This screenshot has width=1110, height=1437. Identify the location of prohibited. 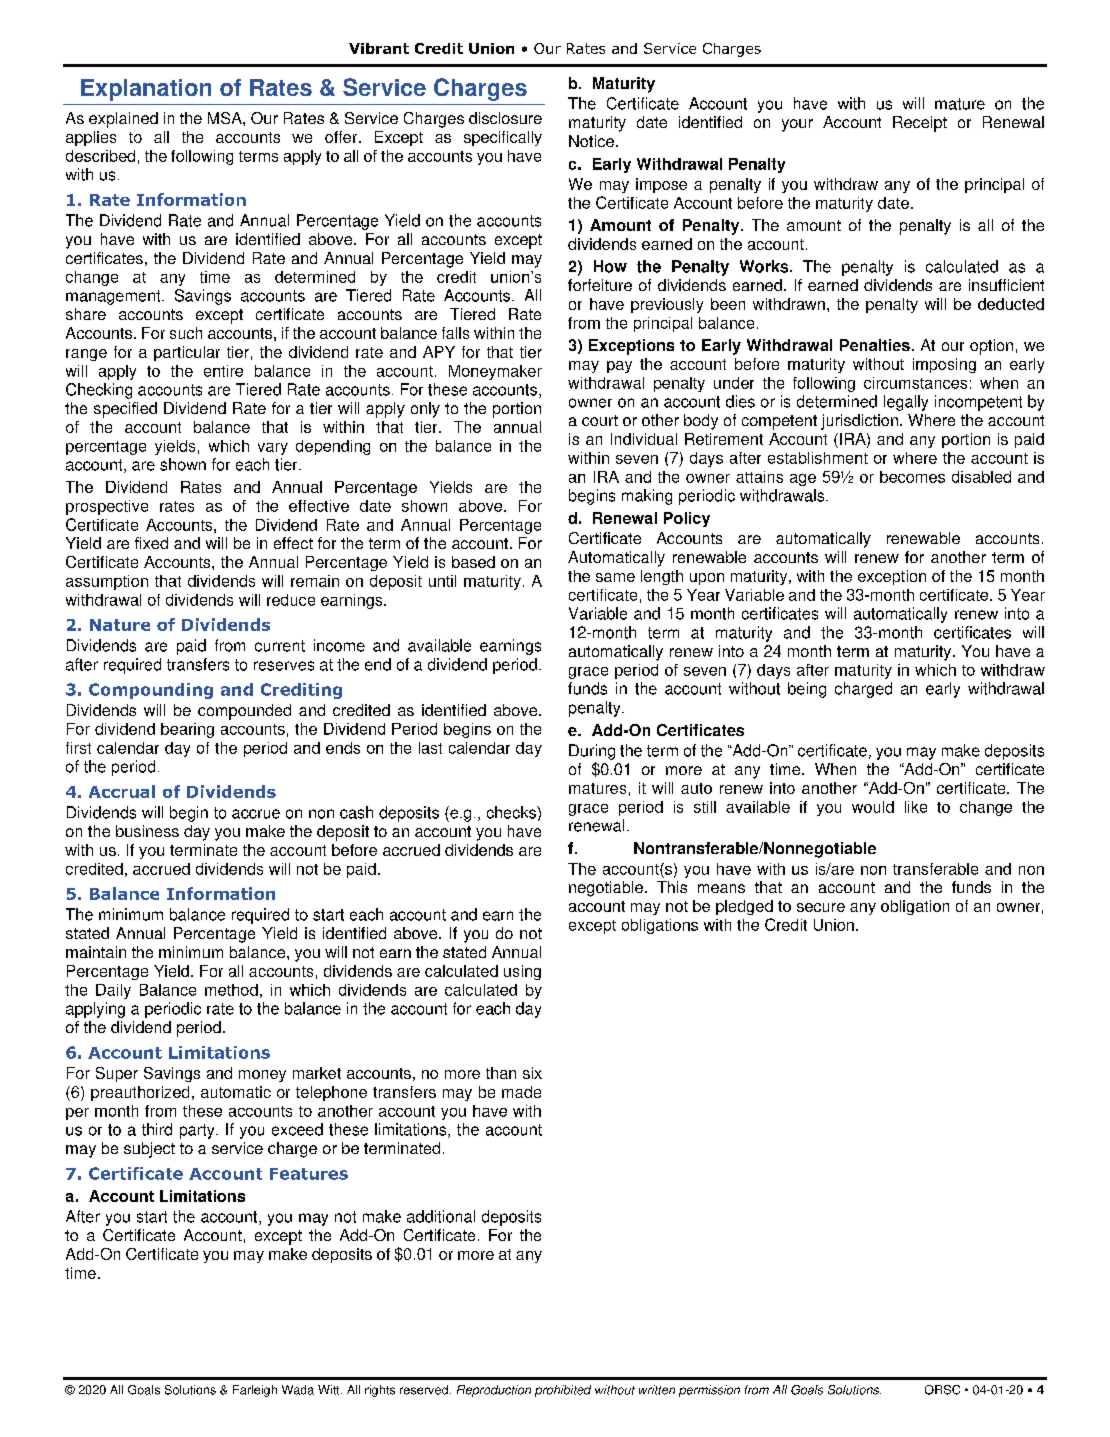
(563, 1391).
